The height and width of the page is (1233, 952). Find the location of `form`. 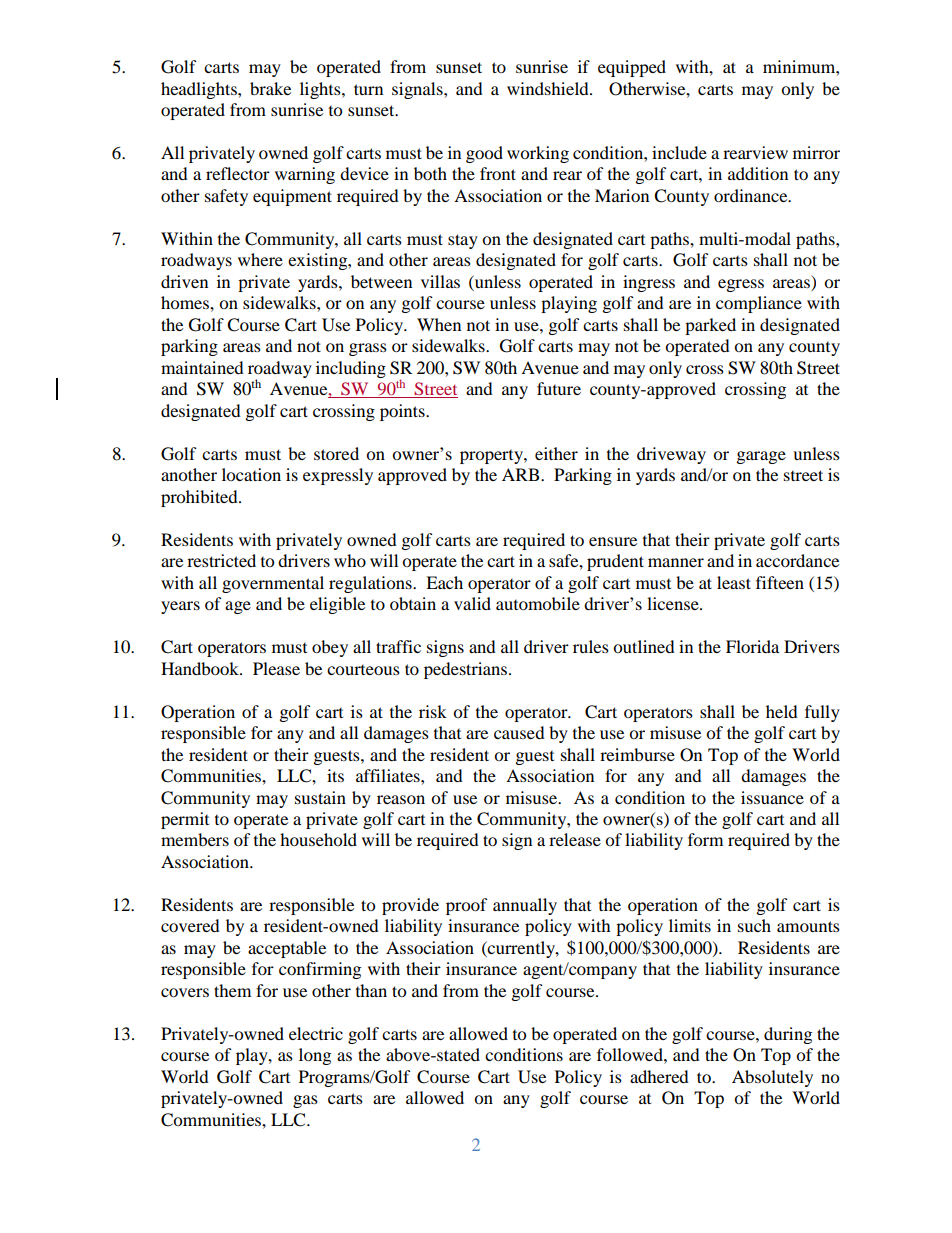

form is located at coordinates (705, 839).
